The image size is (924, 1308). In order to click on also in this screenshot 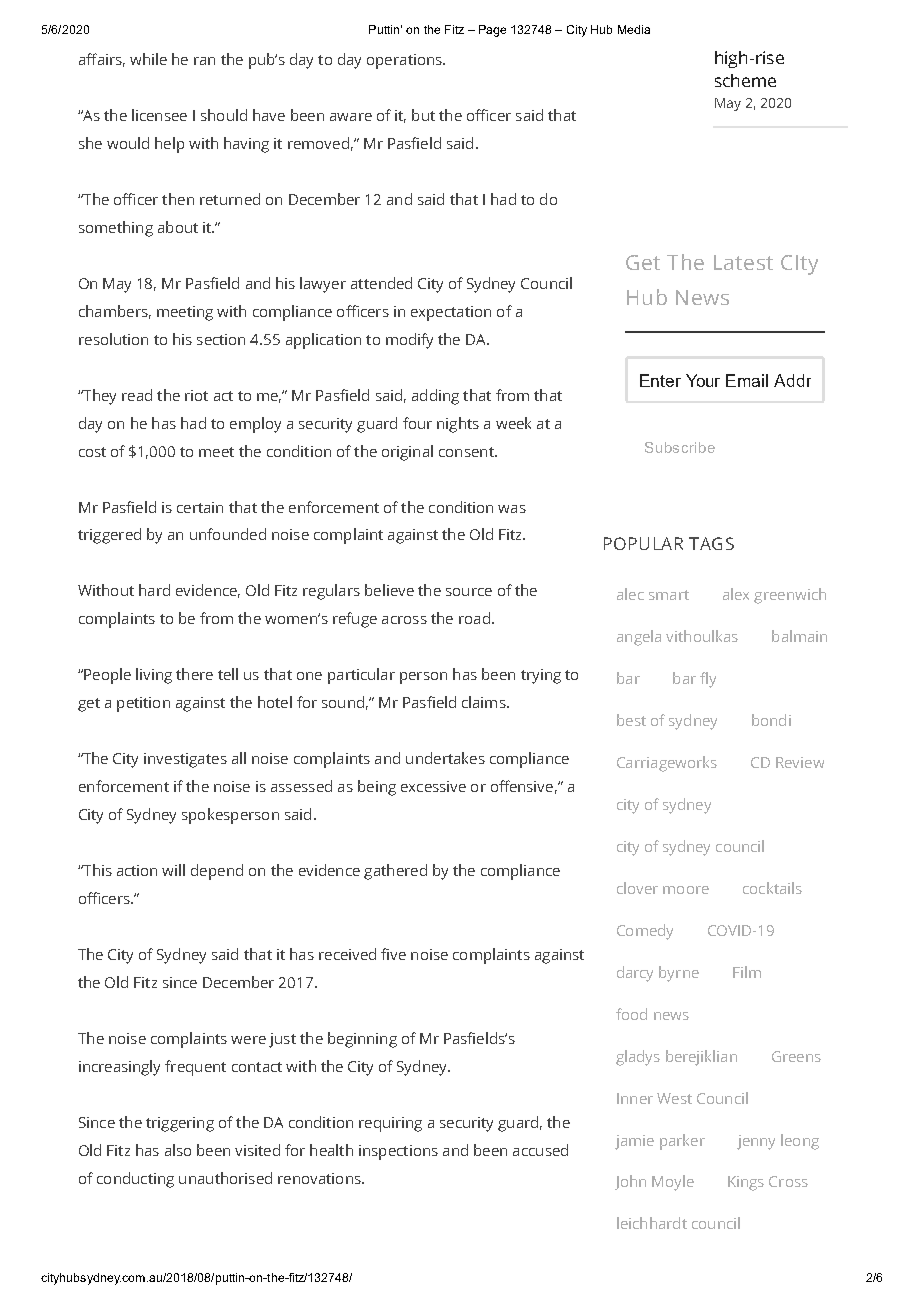, I will do `click(178, 1150)`.
